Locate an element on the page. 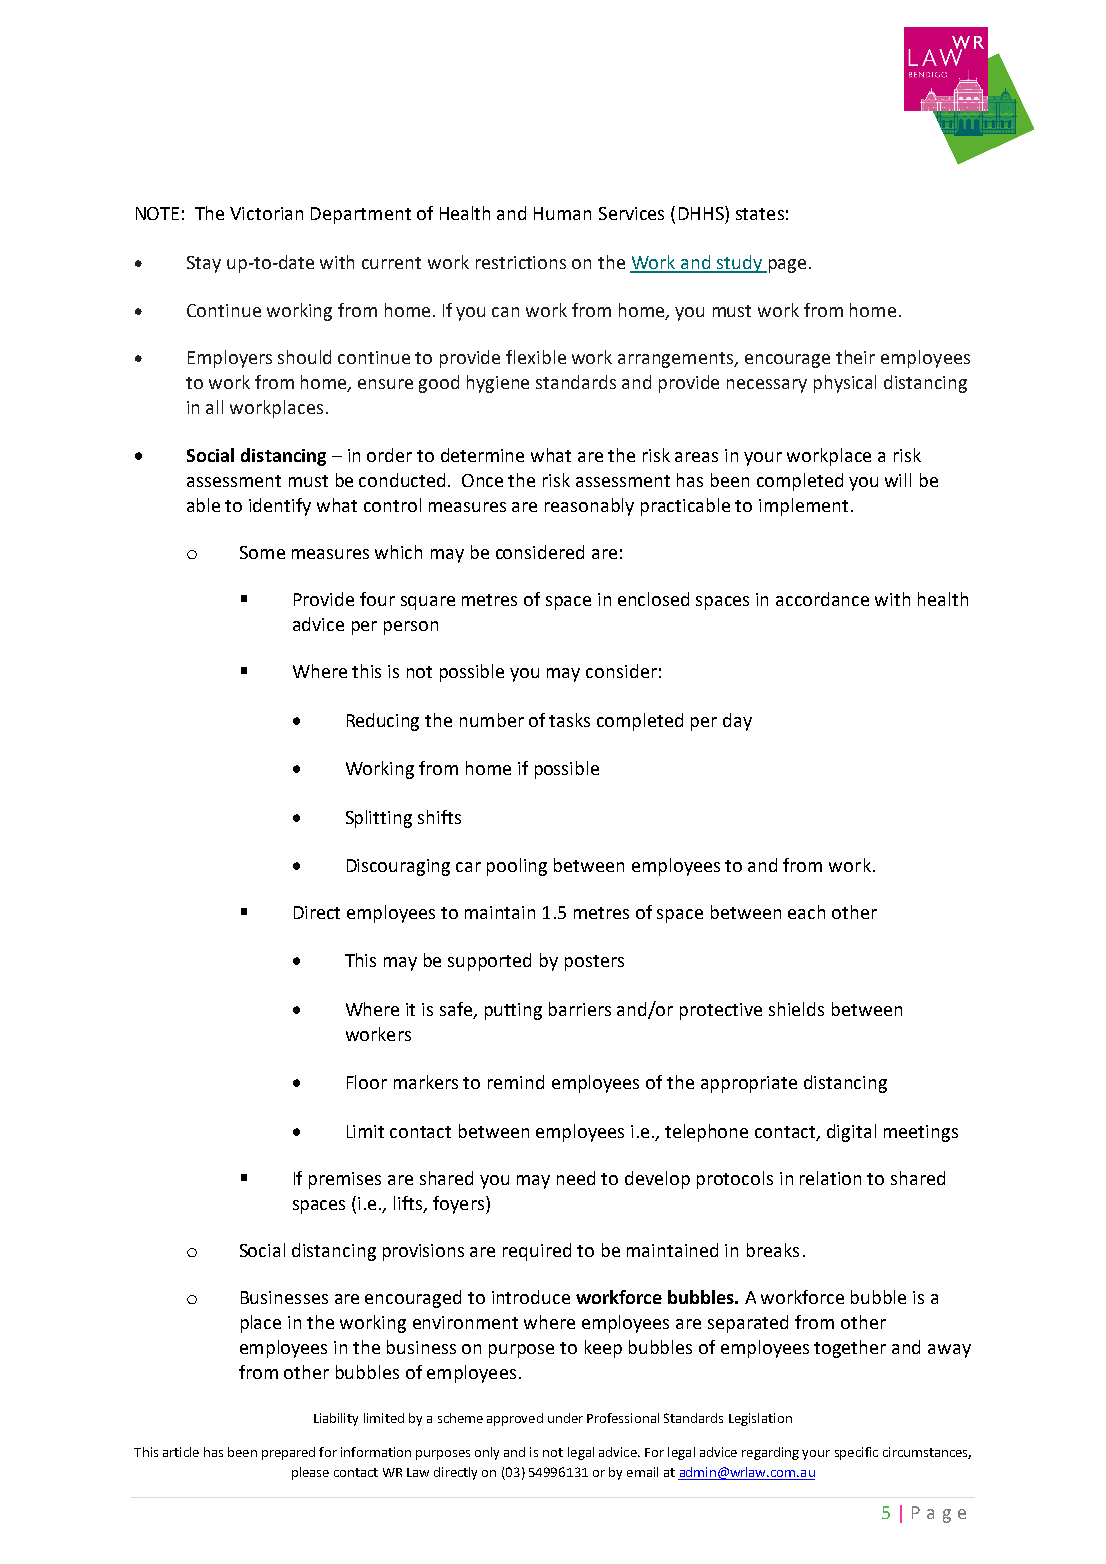  Discouraging is located at coordinates (398, 867).
